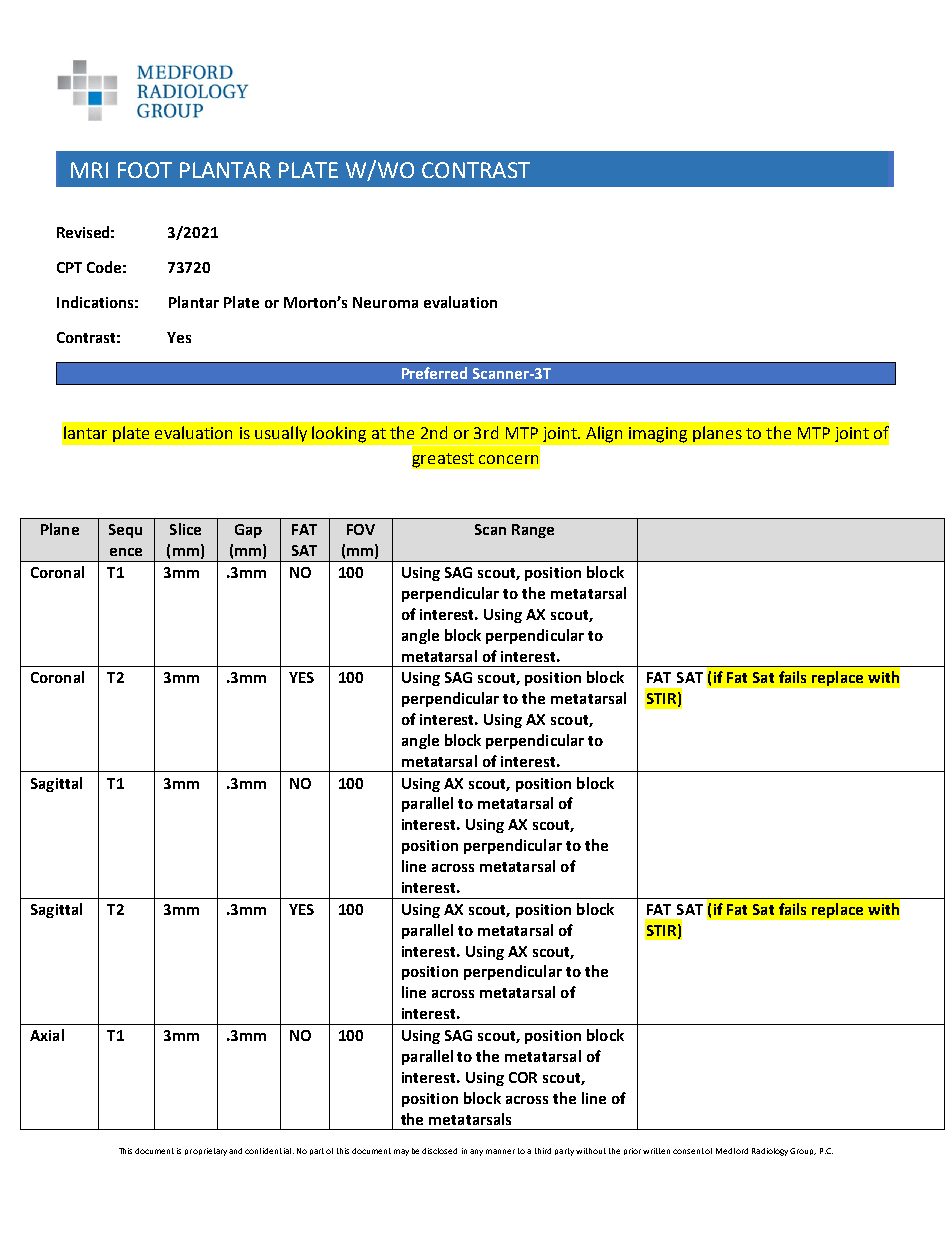  Describe the element at coordinates (476, 1152) in the screenshot. I see `any` at that location.
